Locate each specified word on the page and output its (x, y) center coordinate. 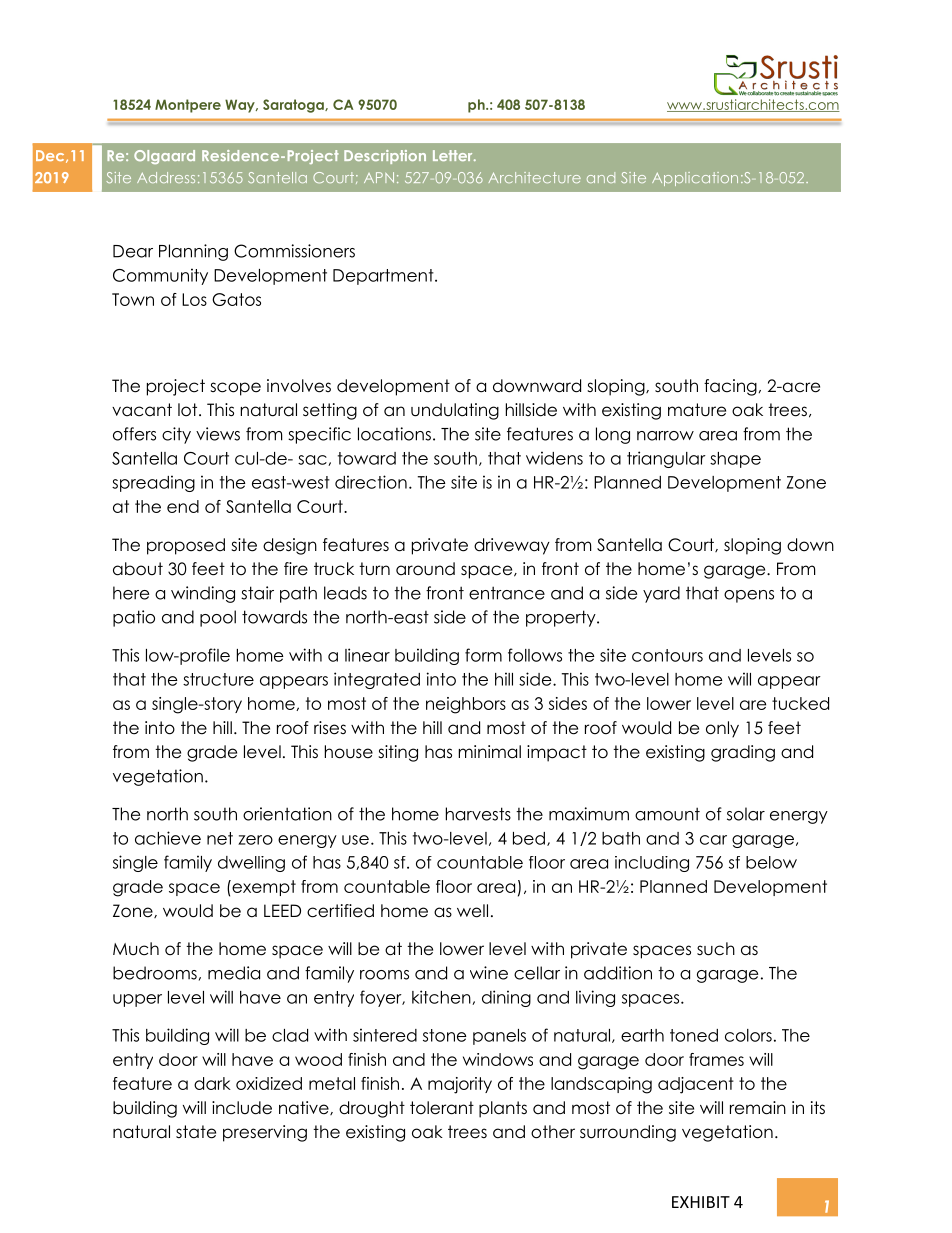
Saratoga (294, 106)
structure (218, 679)
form (483, 655)
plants (503, 1109)
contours (667, 655)
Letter (454, 155)
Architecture (535, 177)
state (196, 1132)
